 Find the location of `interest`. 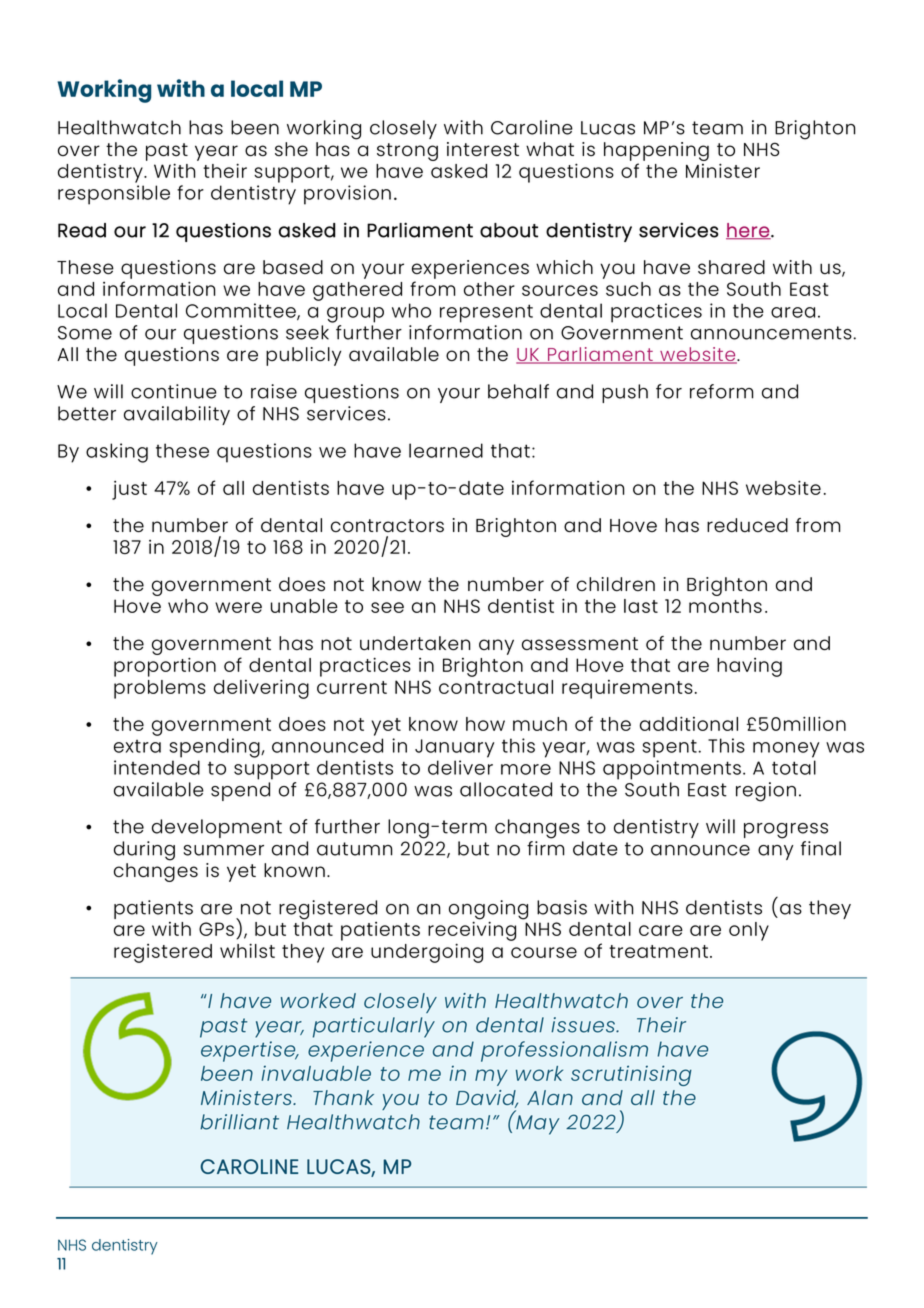

interest is located at coordinates (483, 149).
